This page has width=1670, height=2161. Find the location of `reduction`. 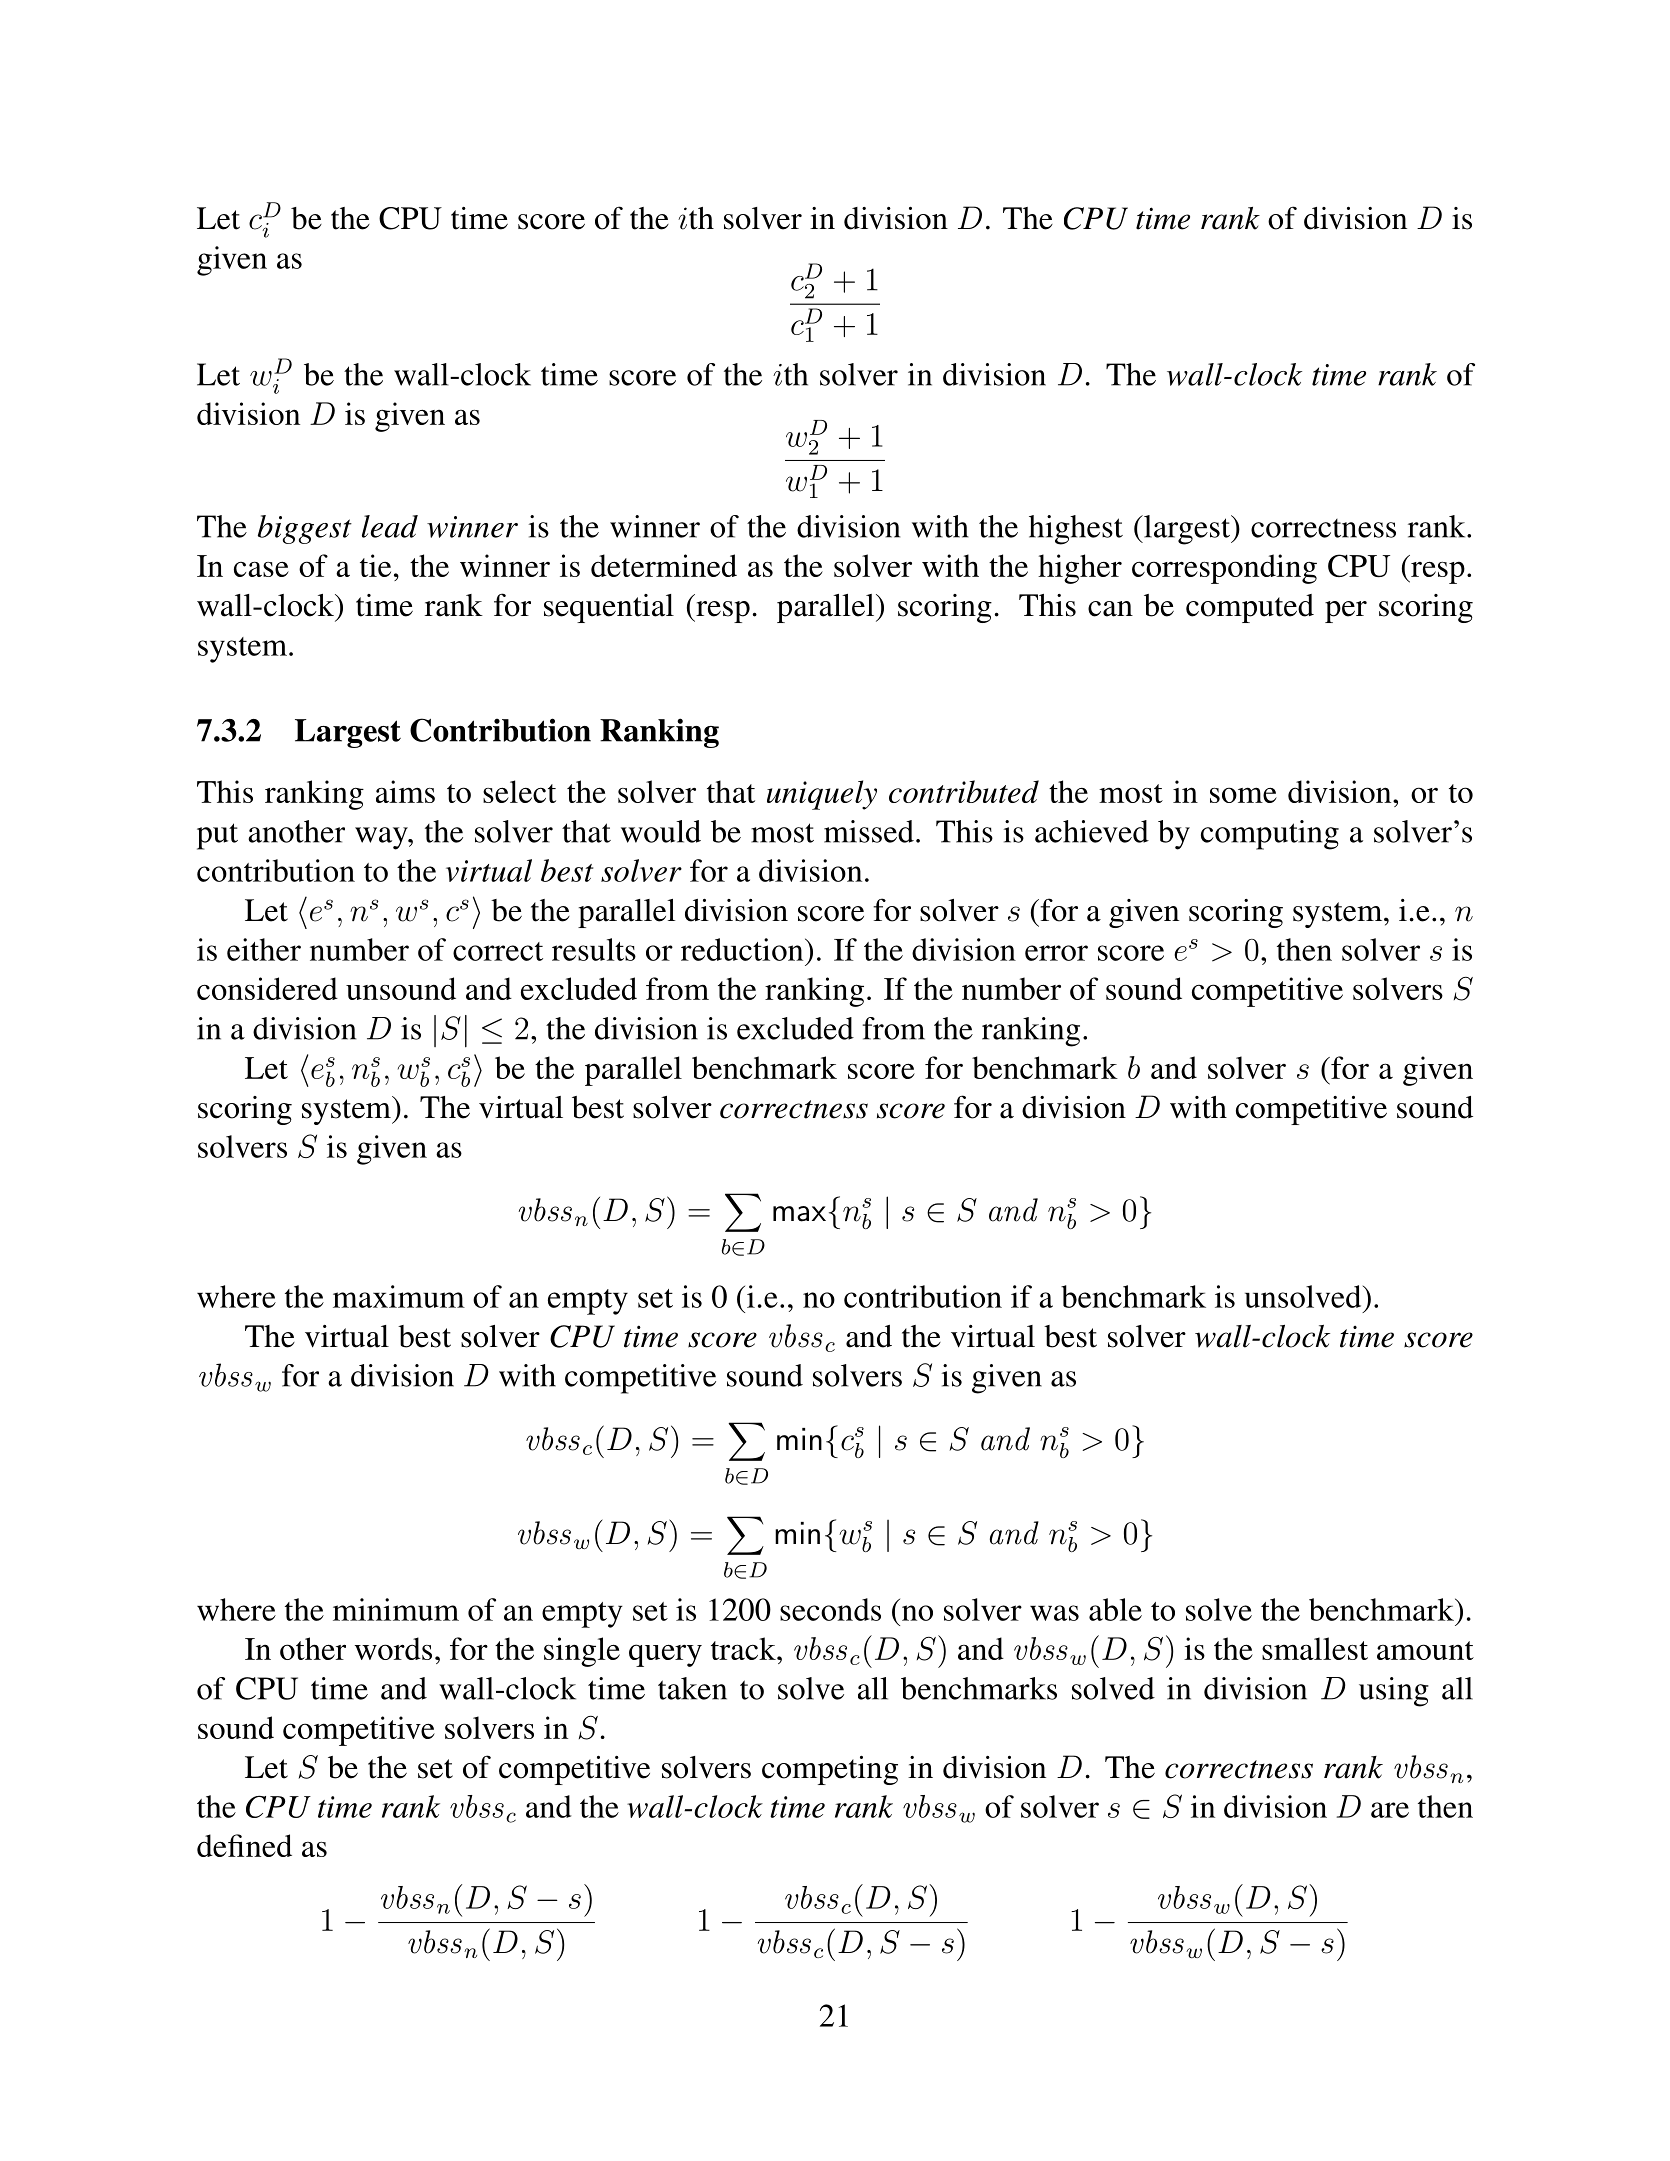

reduction is located at coordinates (743, 949).
